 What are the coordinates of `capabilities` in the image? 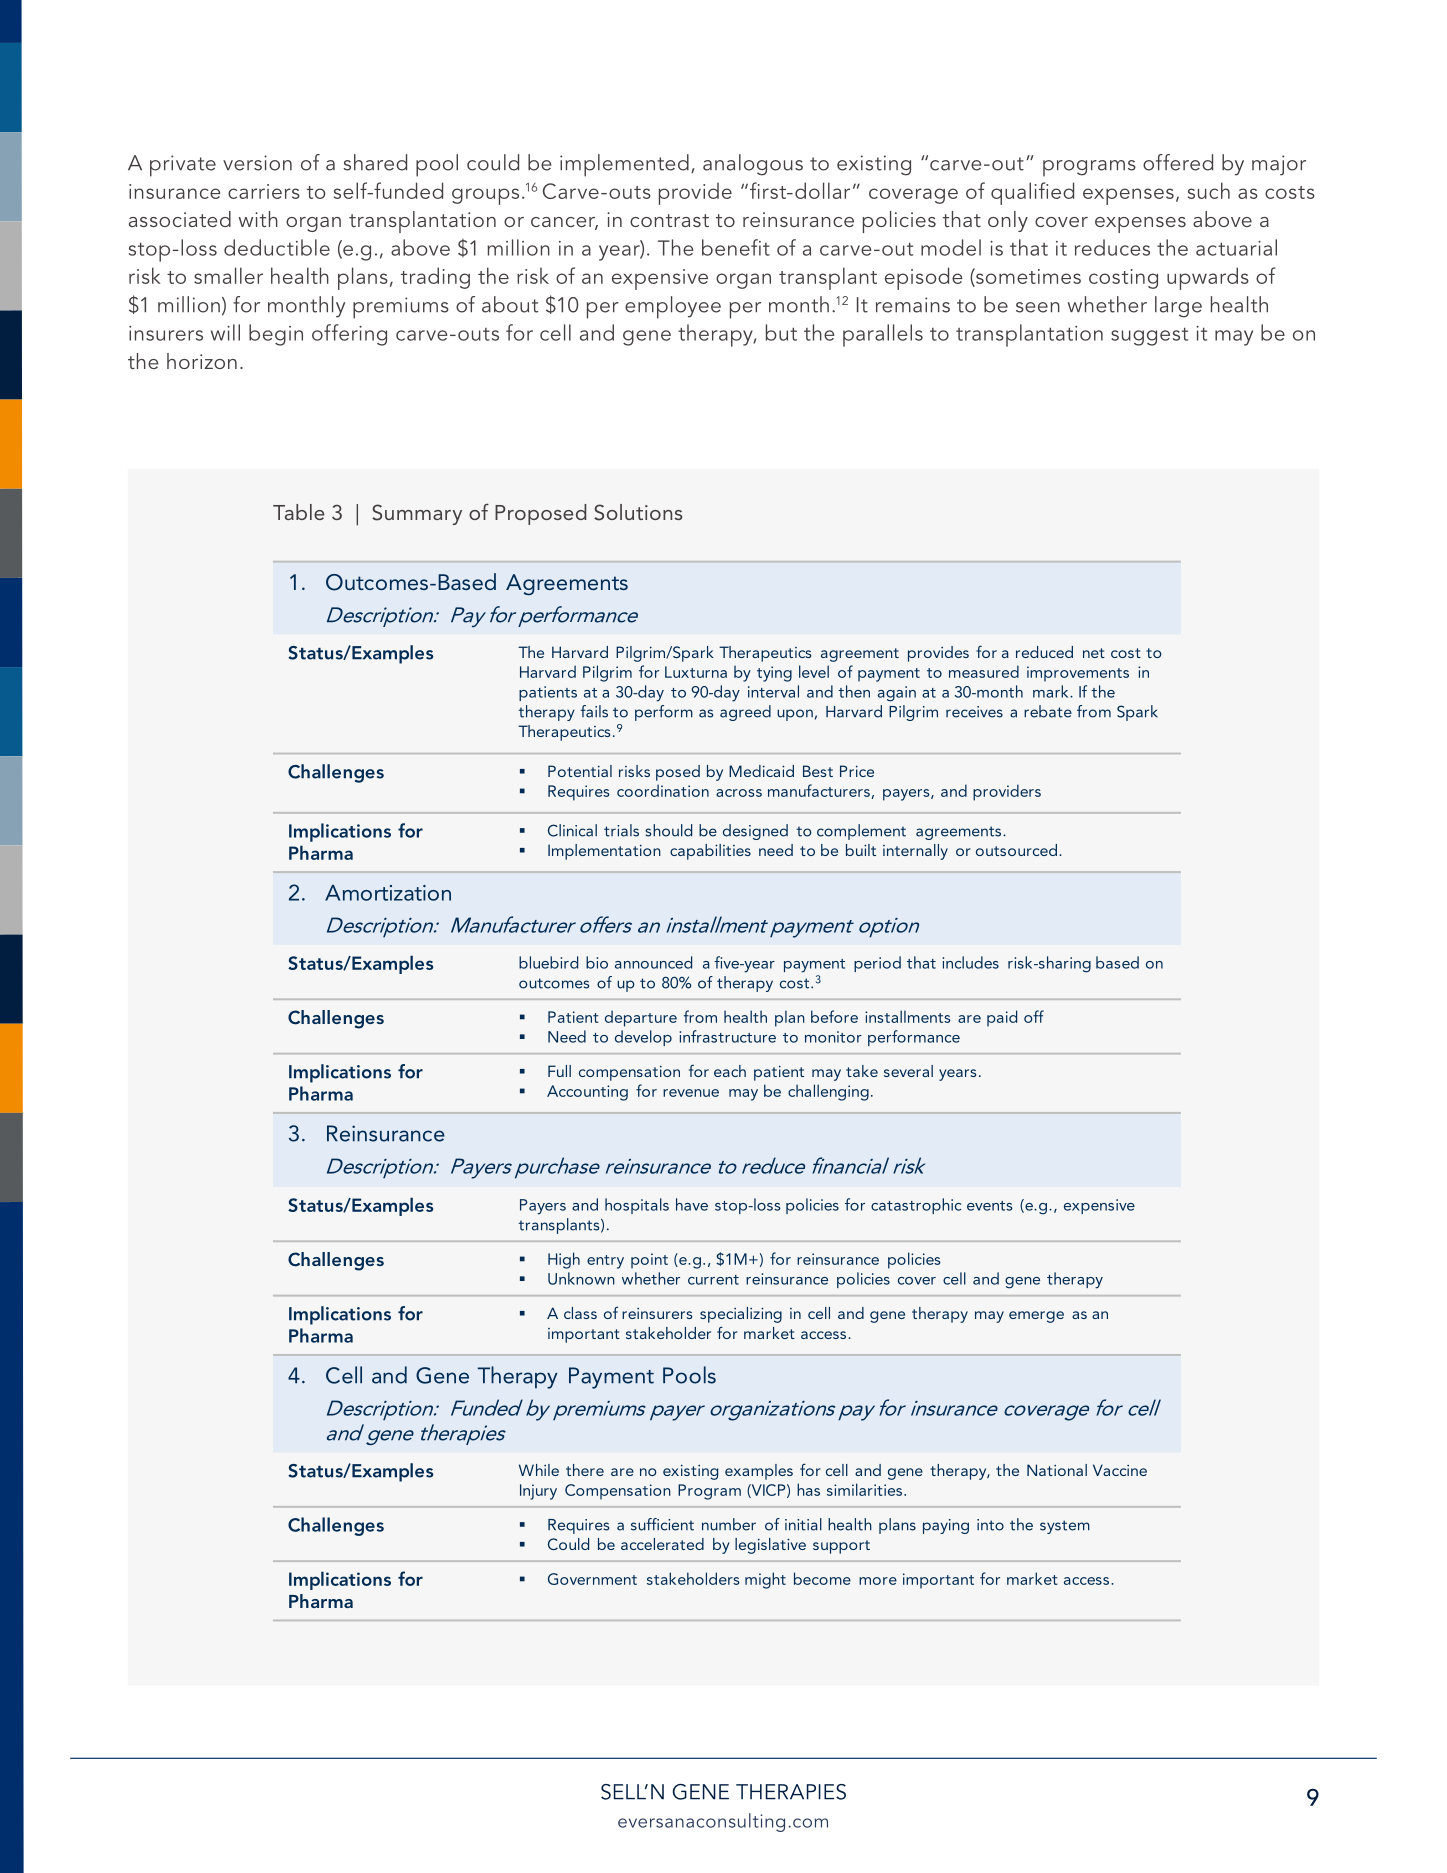 It's located at (710, 852).
